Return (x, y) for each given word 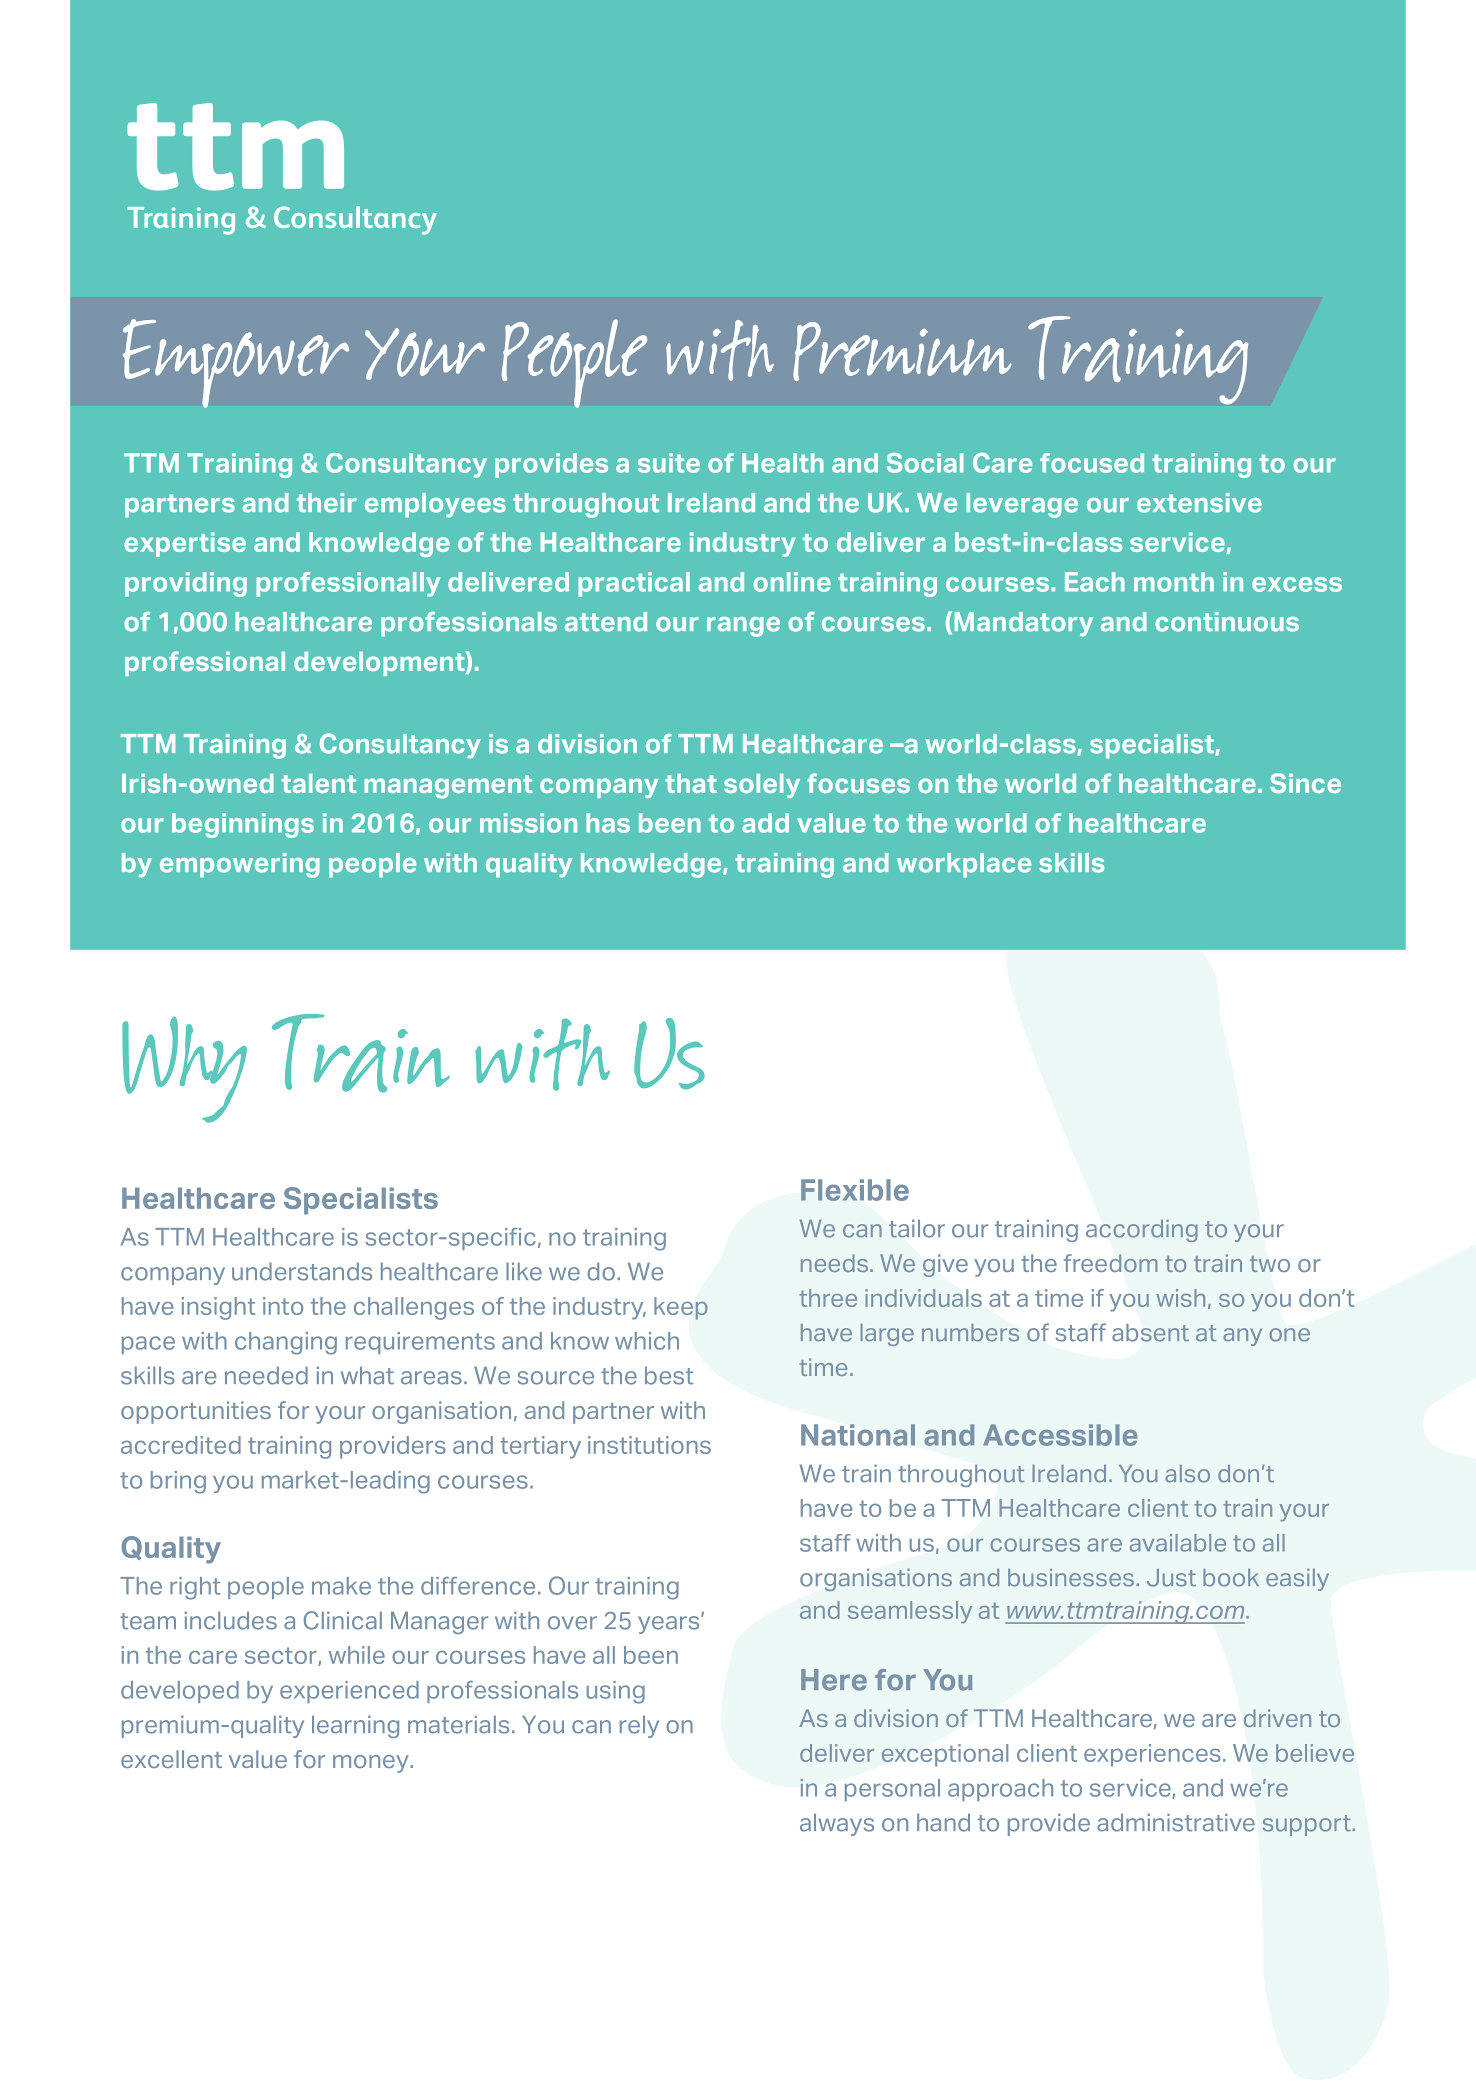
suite (669, 463)
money (372, 1764)
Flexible (855, 1190)
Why (184, 1070)
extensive (1199, 503)
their (327, 503)
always (837, 1824)
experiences (1152, 1755)
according (1142, 1231)
